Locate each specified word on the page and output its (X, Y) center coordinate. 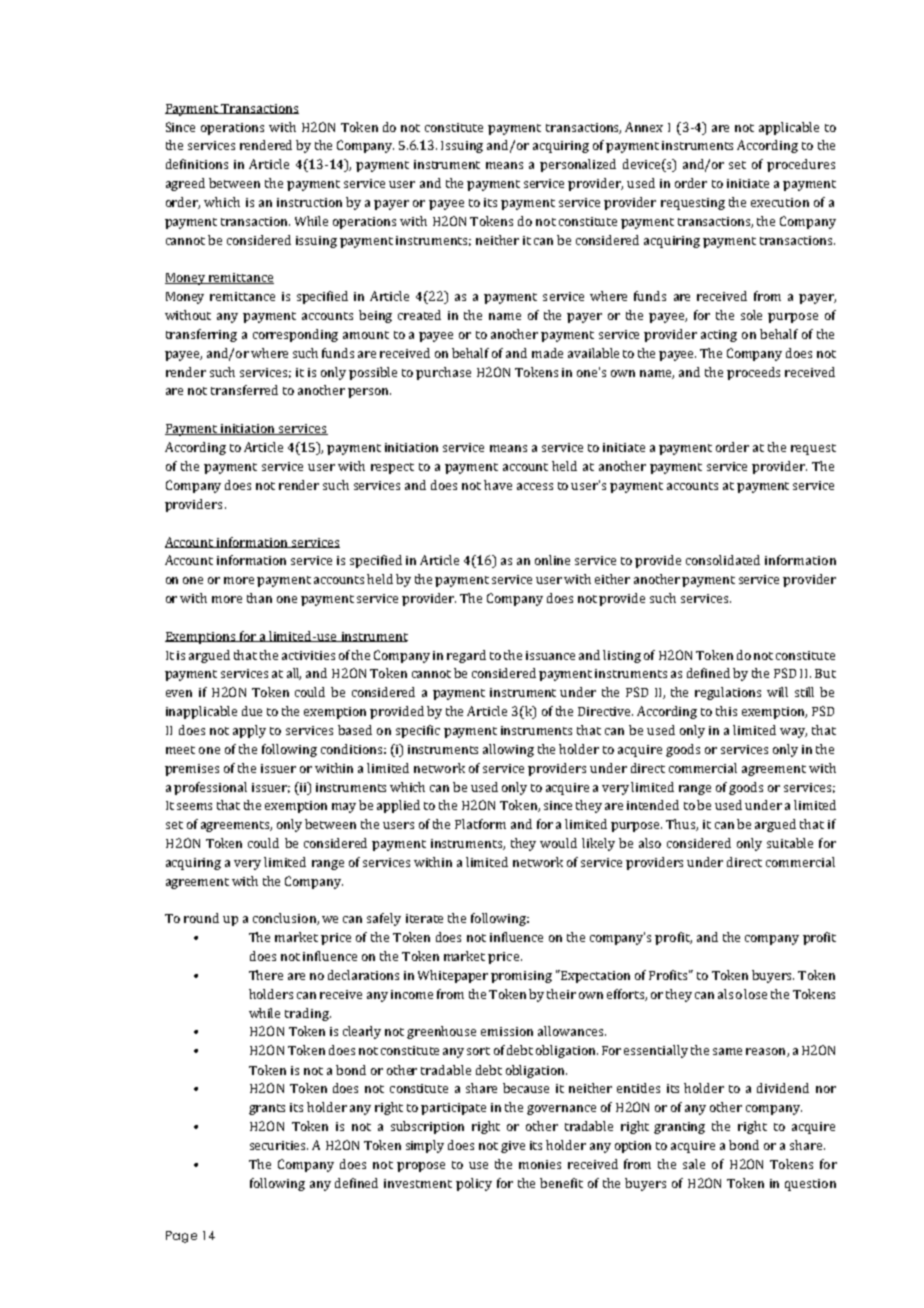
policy (474, 1184)
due (252, 711)
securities (279, 1145)
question (810, 1185)
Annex (644, 127)
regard (466, 656)
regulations (728, 693)
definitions (197, 164)
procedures (801, 165)
